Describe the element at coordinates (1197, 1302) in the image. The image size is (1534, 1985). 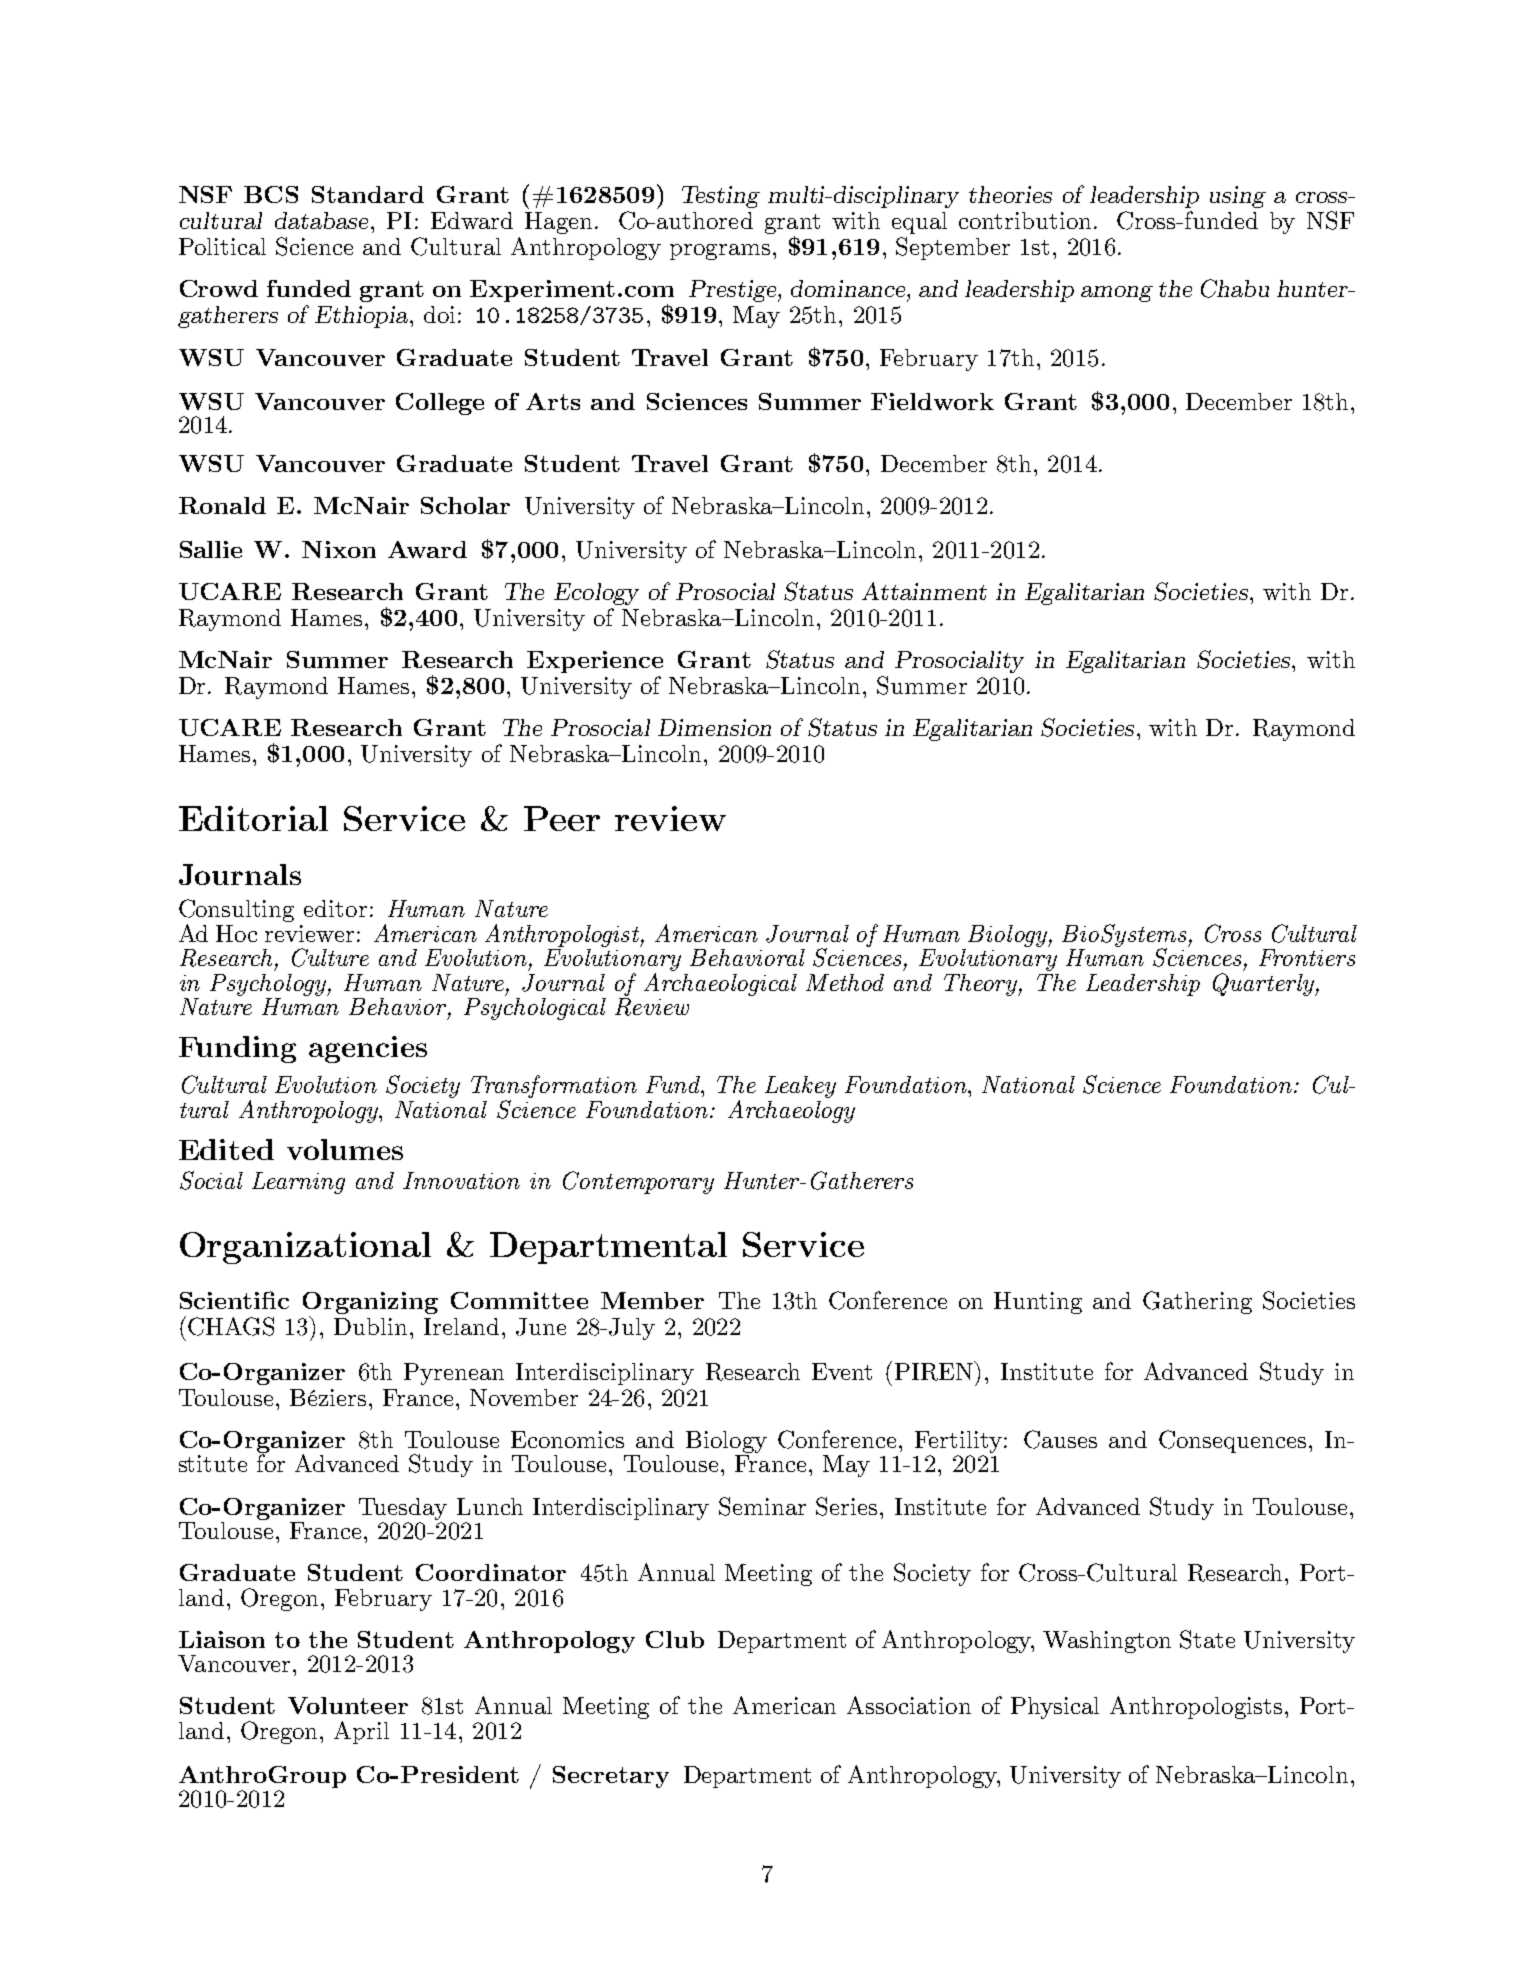
I see `Gathering` at that location.
